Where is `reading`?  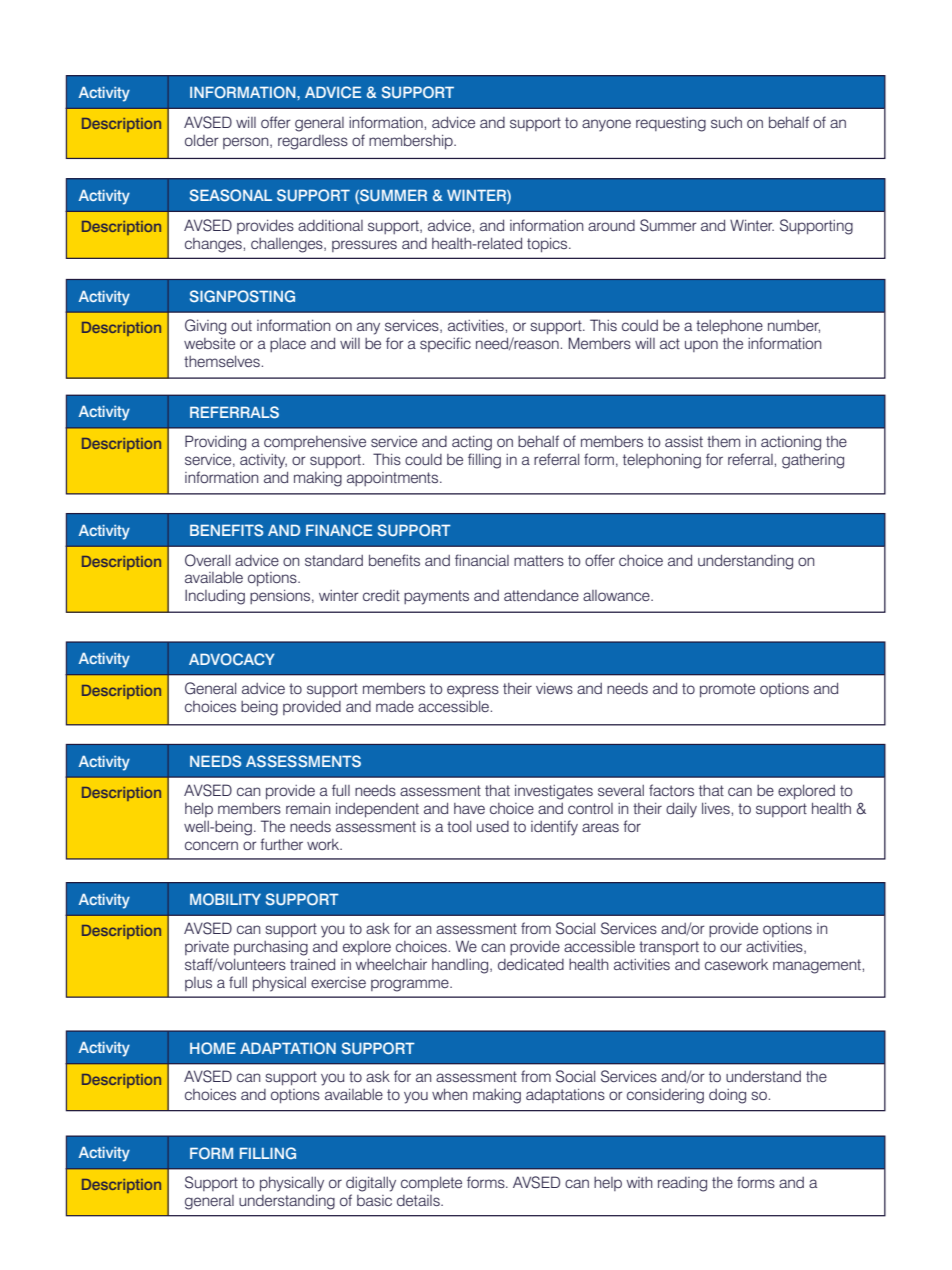
reading is located at coordinates (682, 1184).
